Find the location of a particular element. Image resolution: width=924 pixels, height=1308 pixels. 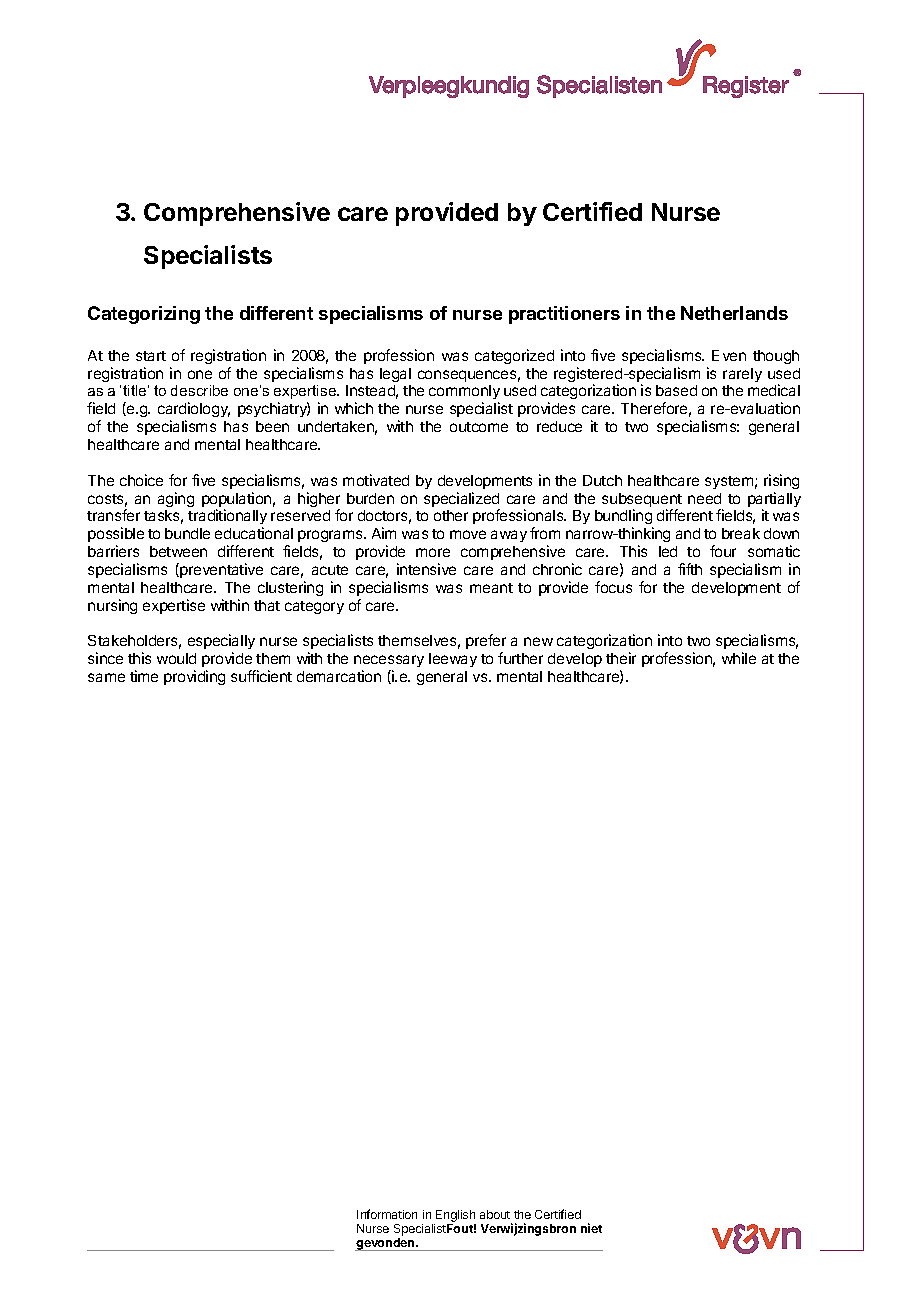

while is located at coordinates (739, 658).
